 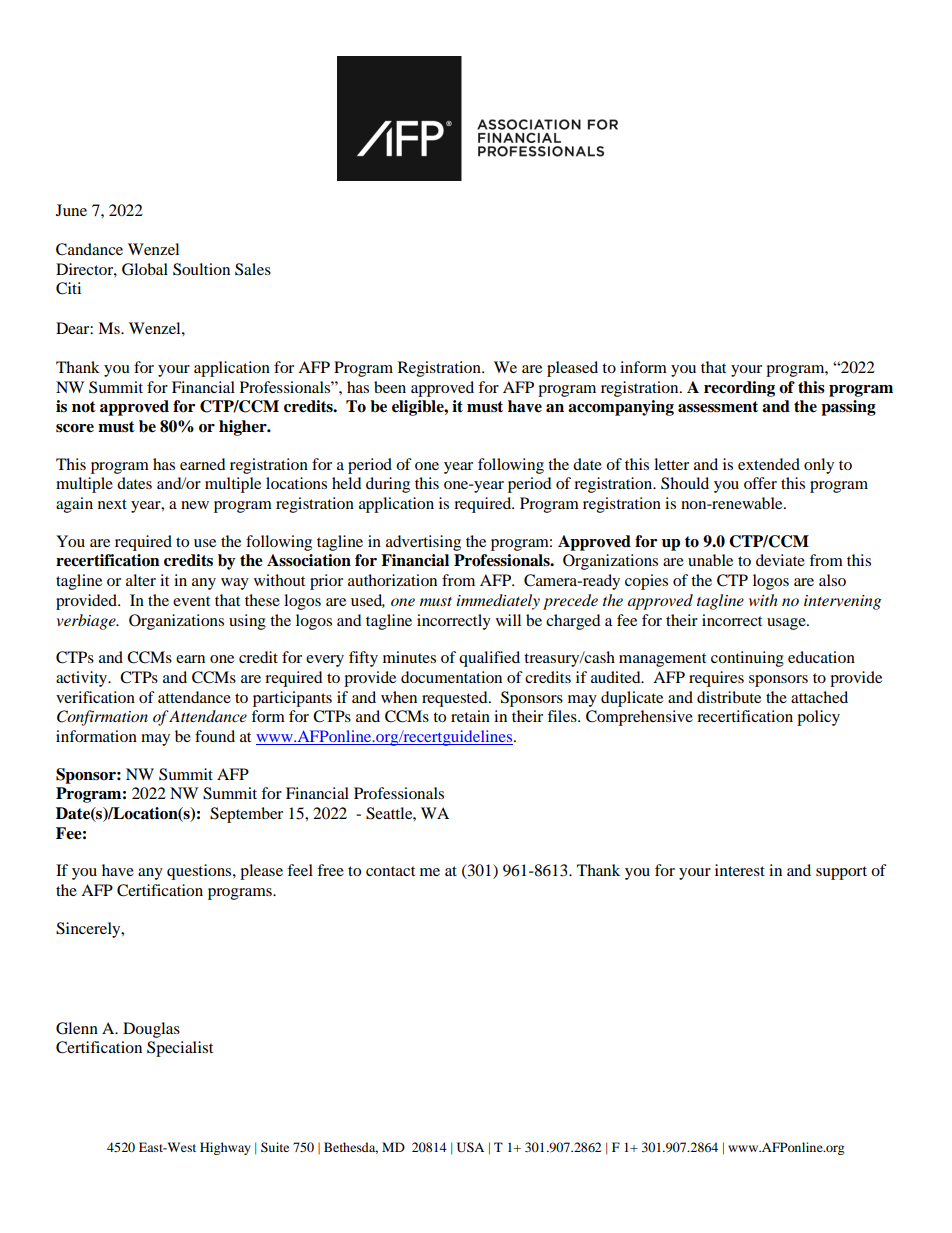 I want to click on Bethesda, so click(x=351, y=1148).
